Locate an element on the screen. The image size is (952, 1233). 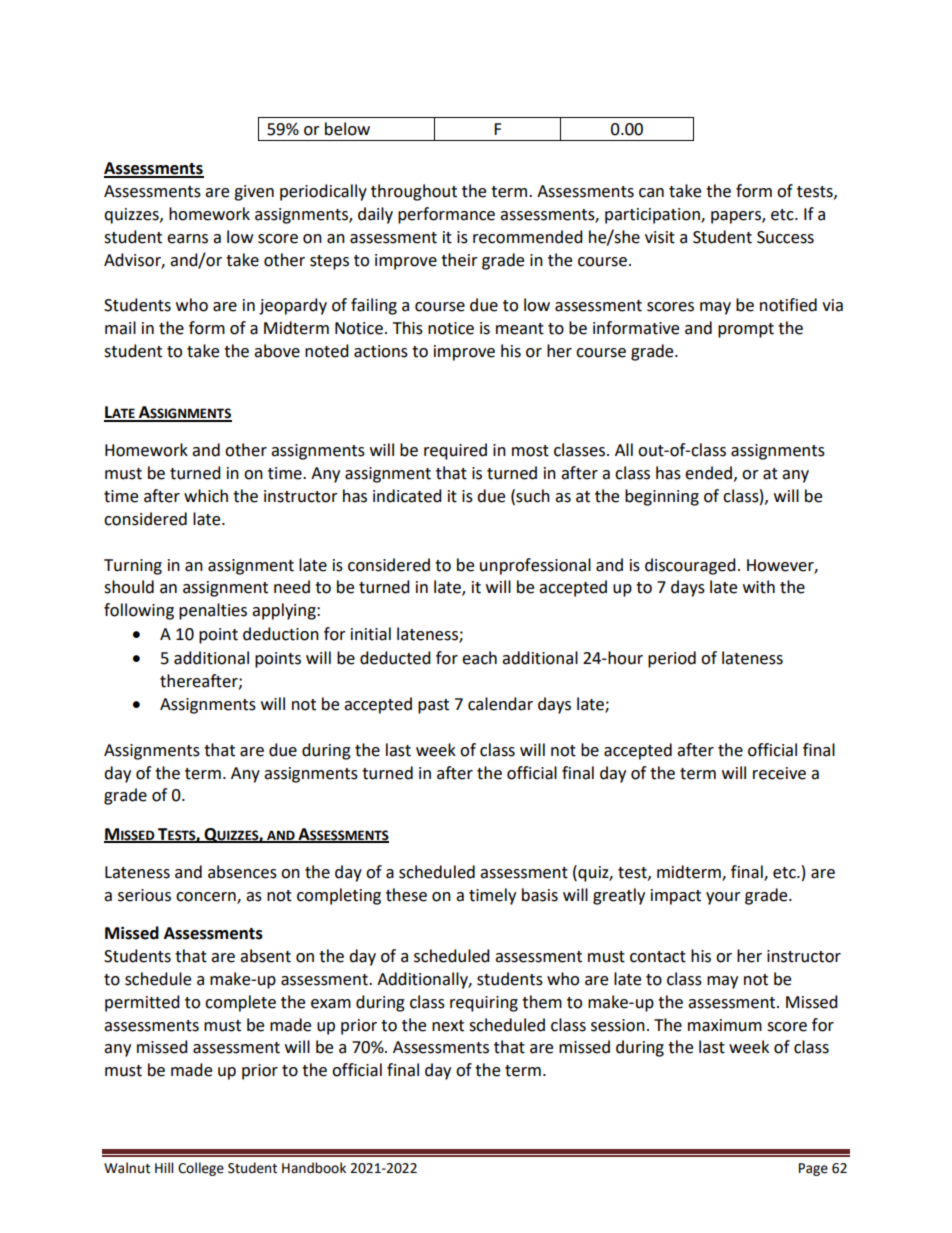
beginning is located at coordinates (662, 497).
